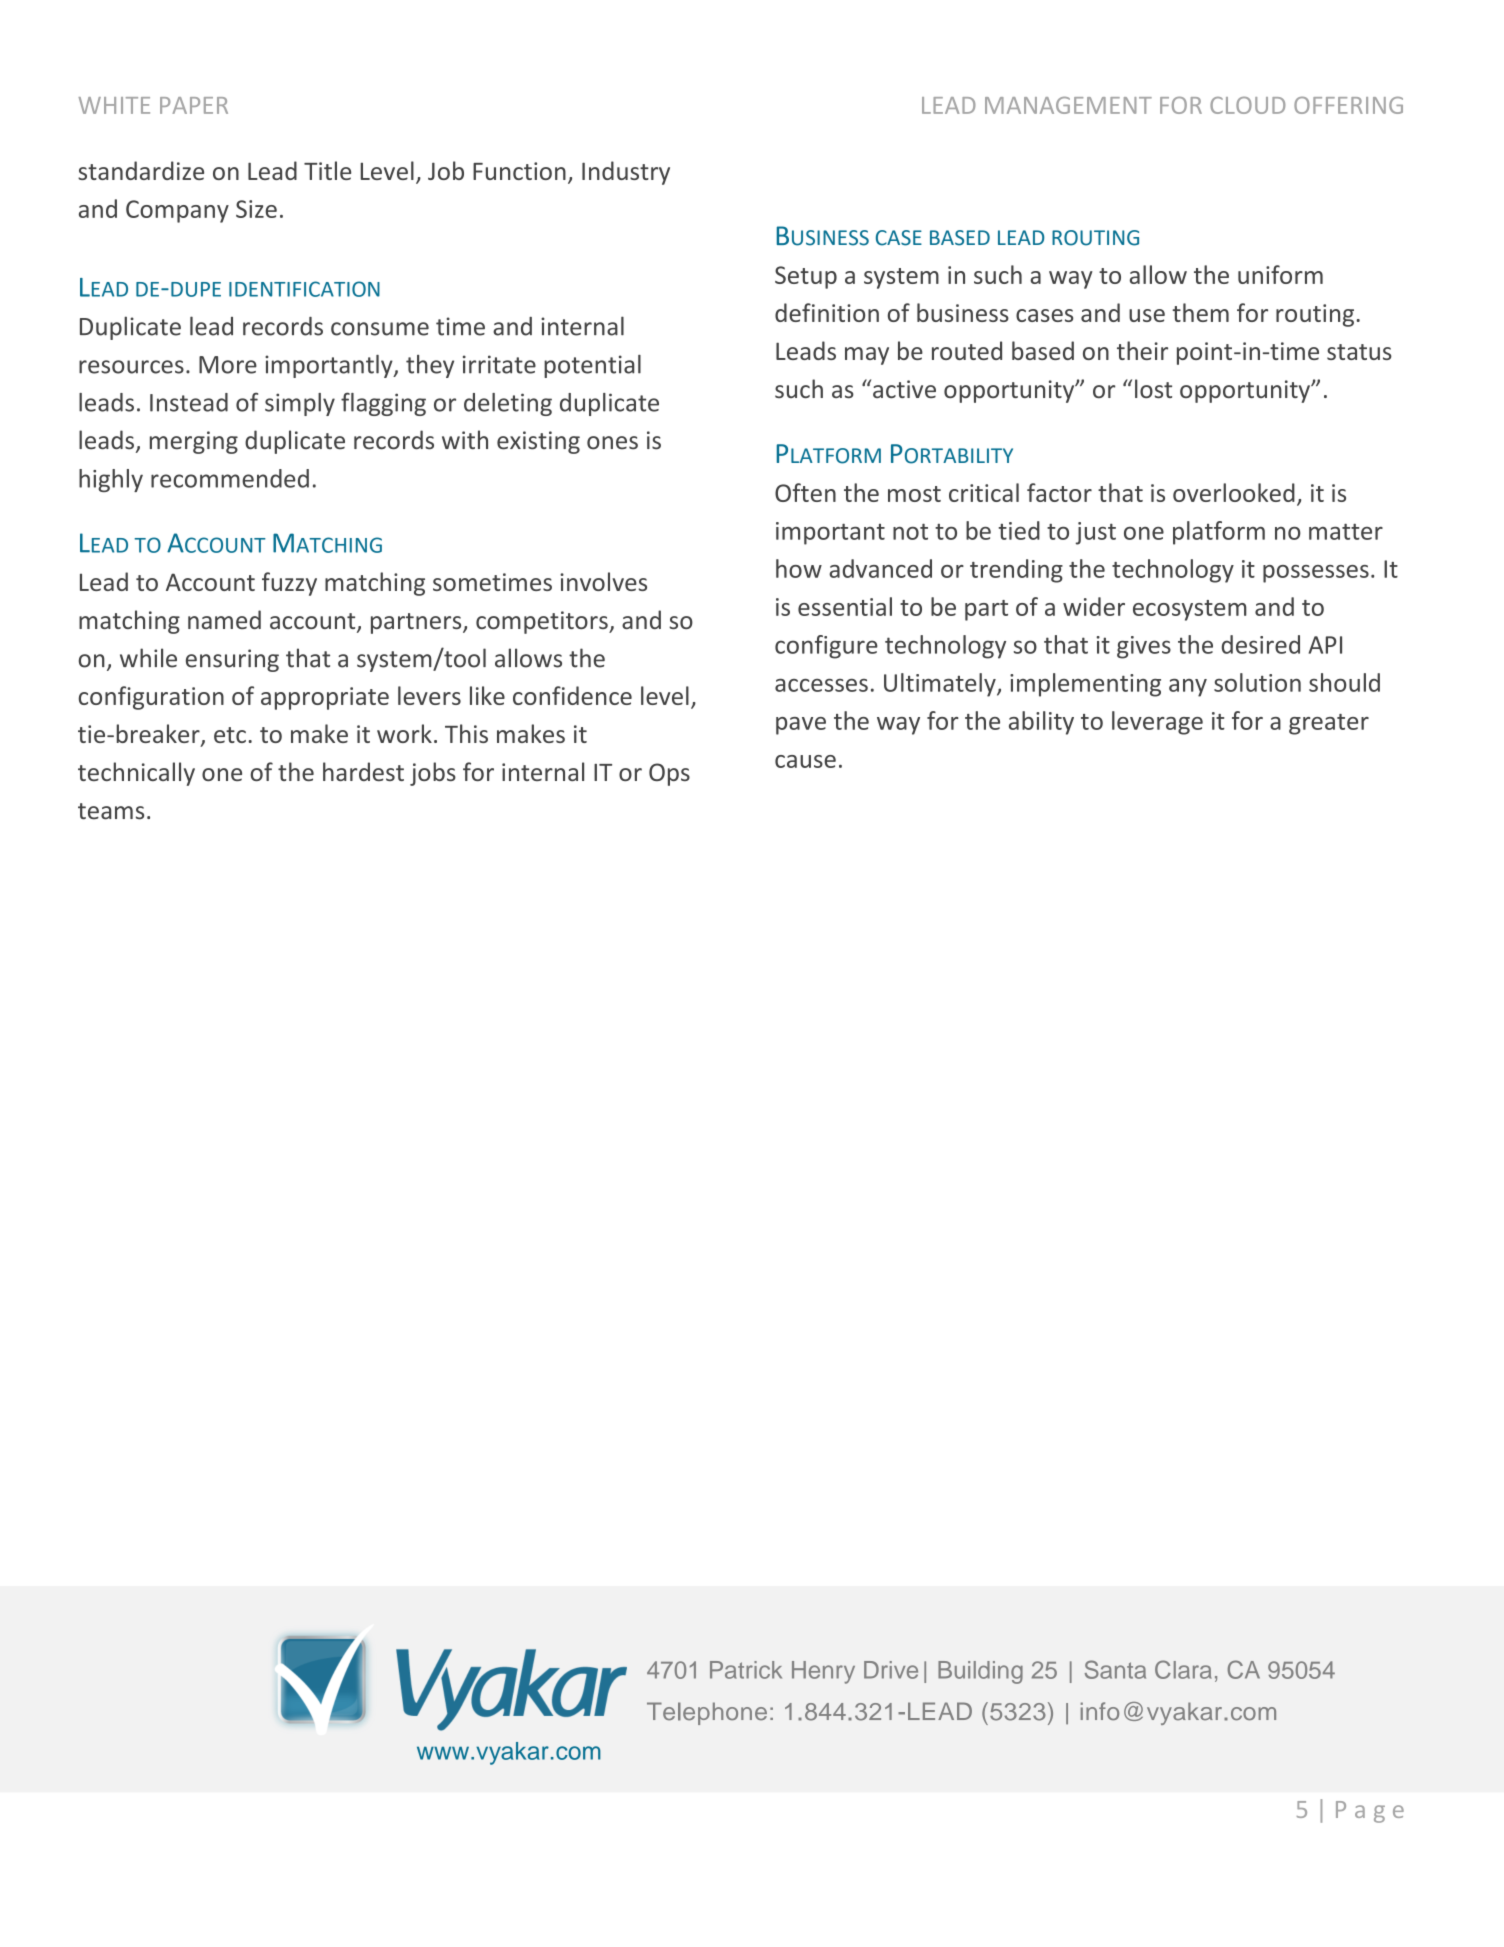 This image has width=1504, height=1947. Describe the element at coordinates (111, 811) in the image. I see `teams` at that location.
